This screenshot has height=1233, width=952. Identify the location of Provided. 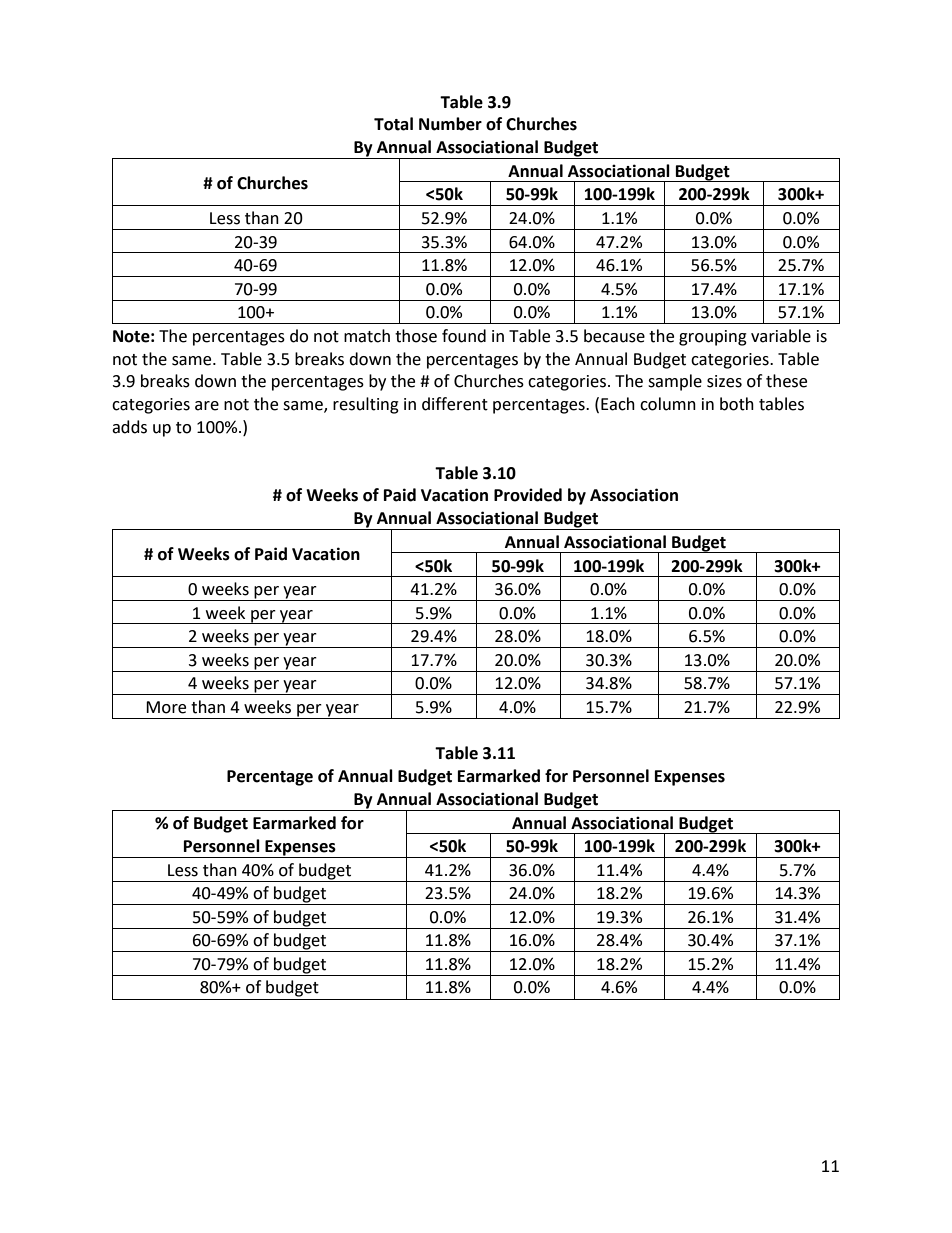
(528, 495).
